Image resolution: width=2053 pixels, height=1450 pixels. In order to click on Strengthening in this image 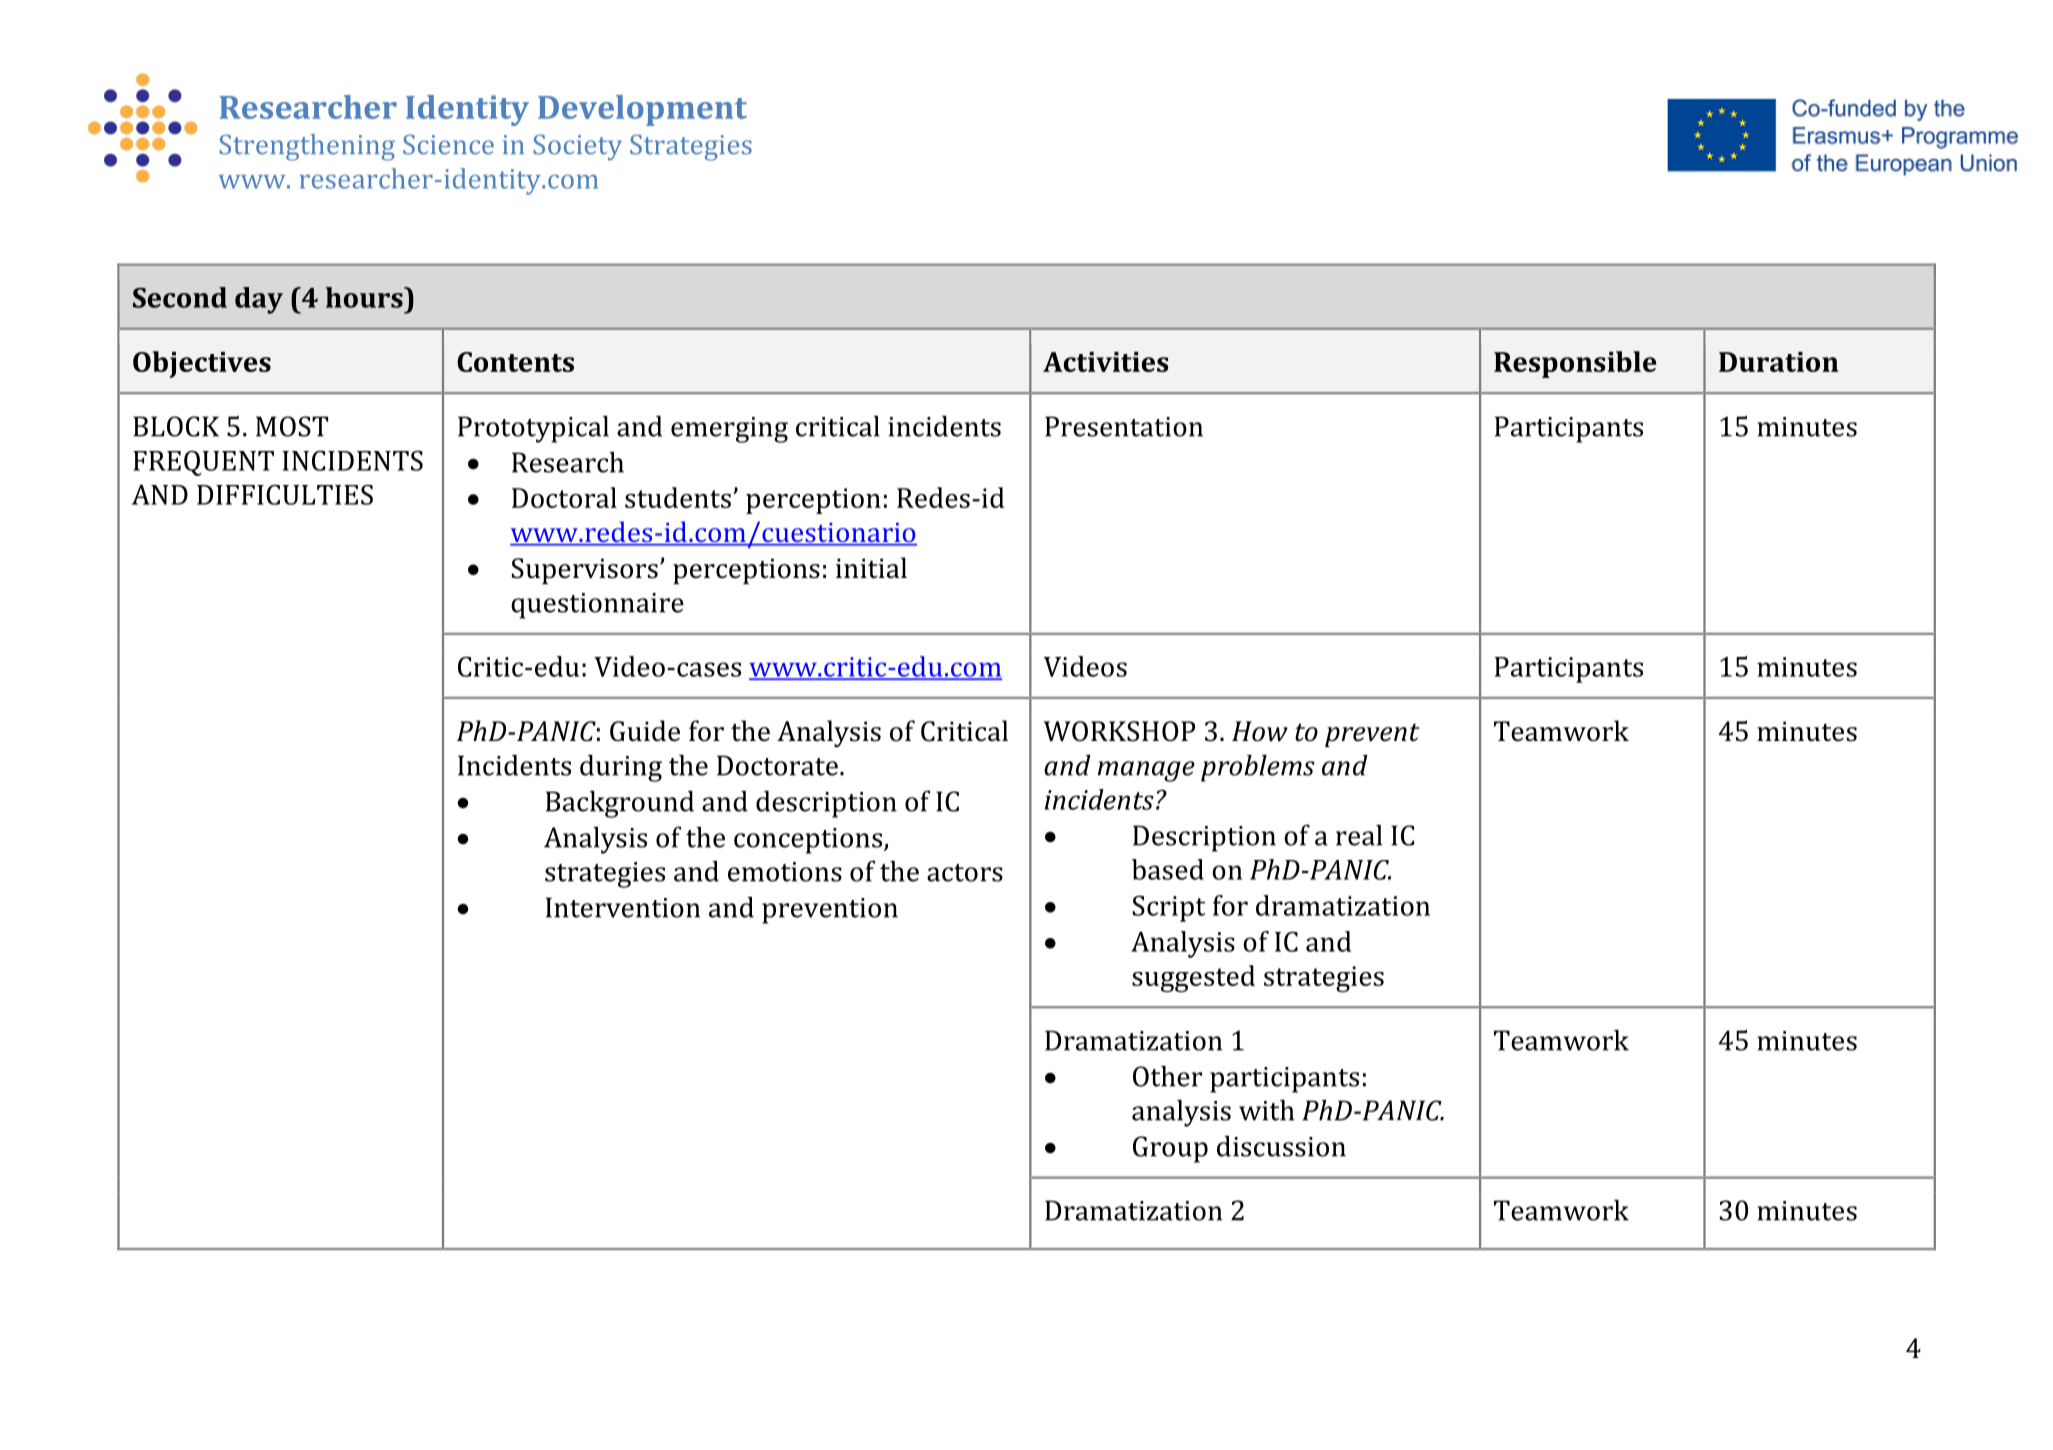, I will do `click(307, 147)`.
